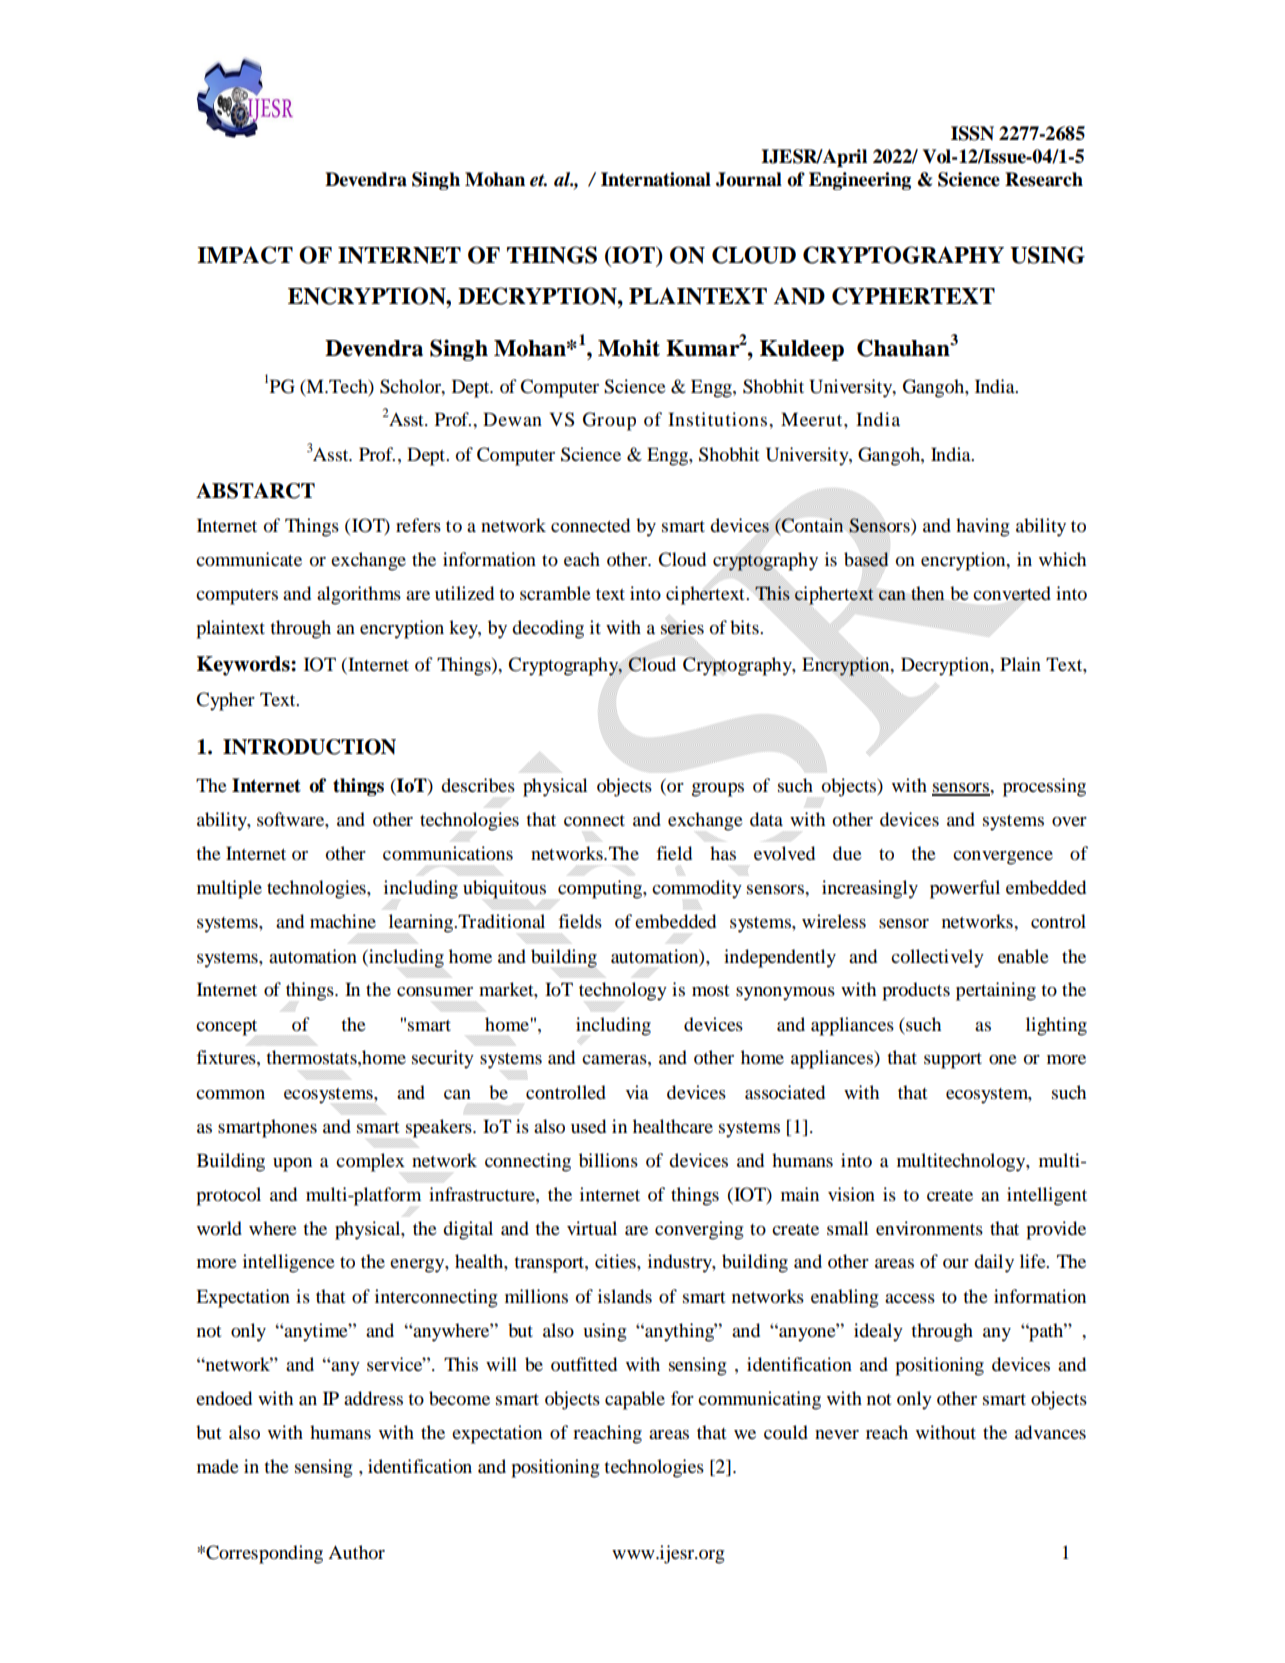 The width and height of the document is (1285, 1663). What do you see at coordinates (343, 921) in the document?
I see `machine` at bounding box center [343, 921].
